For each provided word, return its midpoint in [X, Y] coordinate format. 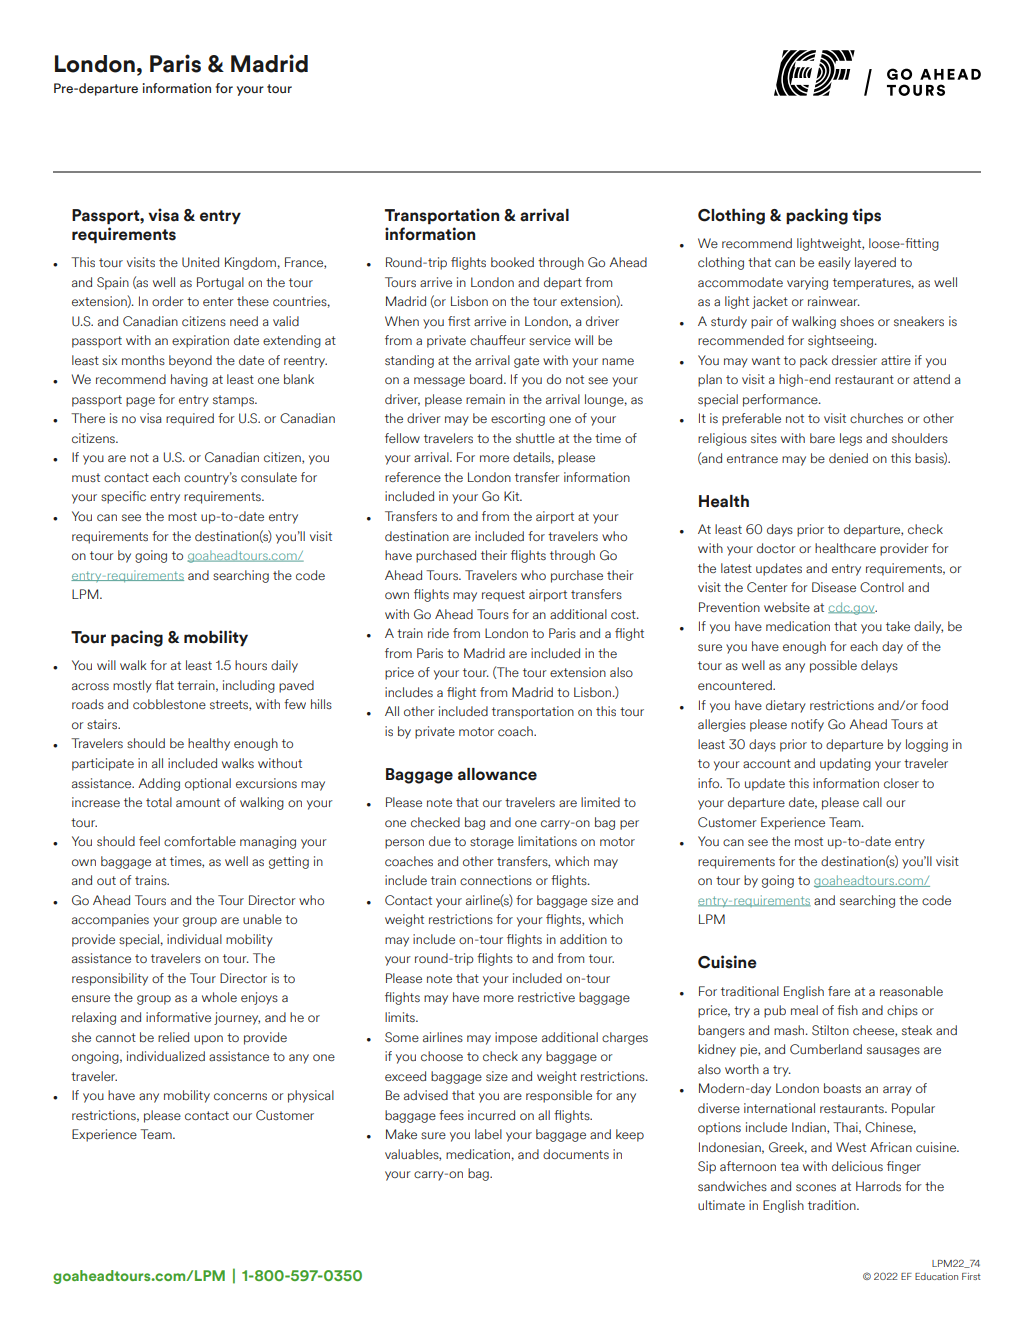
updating [845, 764]
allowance [497, 774]
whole [219, 997]
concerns [240, 1097]
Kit [513, 496]
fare [839, 991]
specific [123, 497]
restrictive [546, 997]
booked [512, 262]
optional [208, 784]
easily [834, 263]
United [200, 262]
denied [848, 458]
